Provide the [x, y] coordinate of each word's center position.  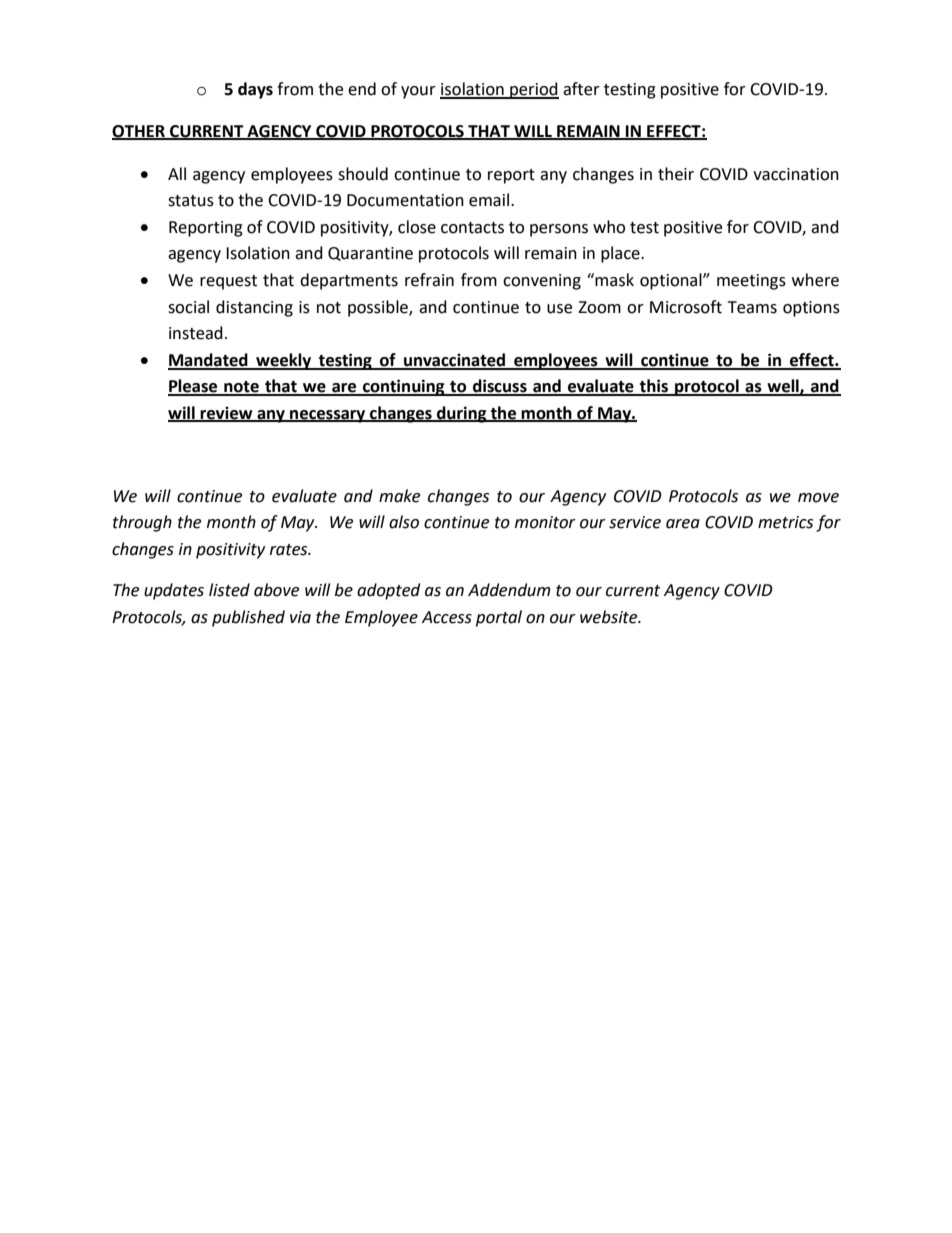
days [255, 90]
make [399, 496]
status [191, 201]
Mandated [209, 361]
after [581, 89]
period [533, 90]
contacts [472, 228]
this [654, 387]
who [609, 227]
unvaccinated [455, 361]
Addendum [509, 590]
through [142, 523]
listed [229, 590]
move [818, 498]
